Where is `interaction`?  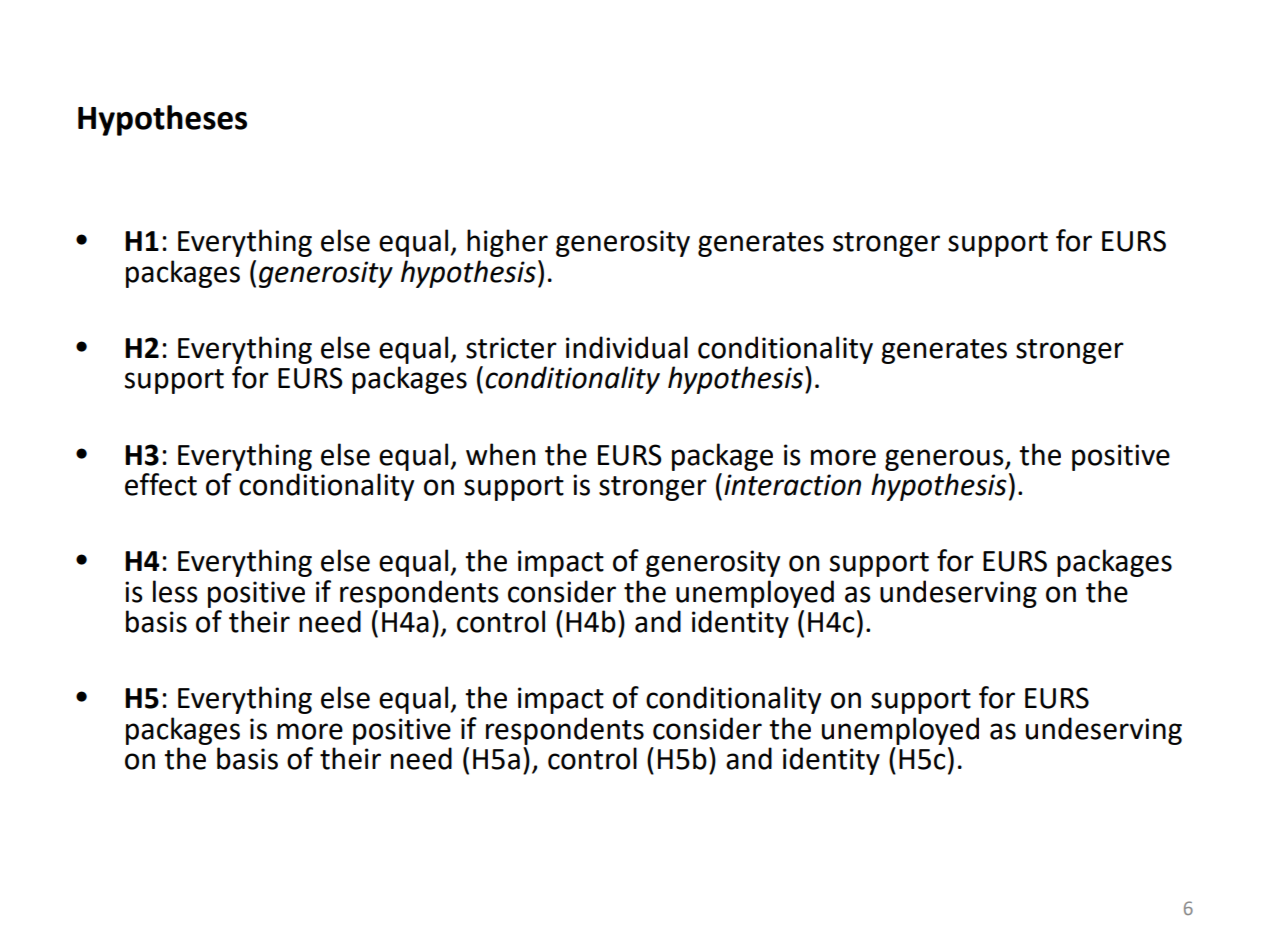 interaction is located at coordinates (792, 485).
